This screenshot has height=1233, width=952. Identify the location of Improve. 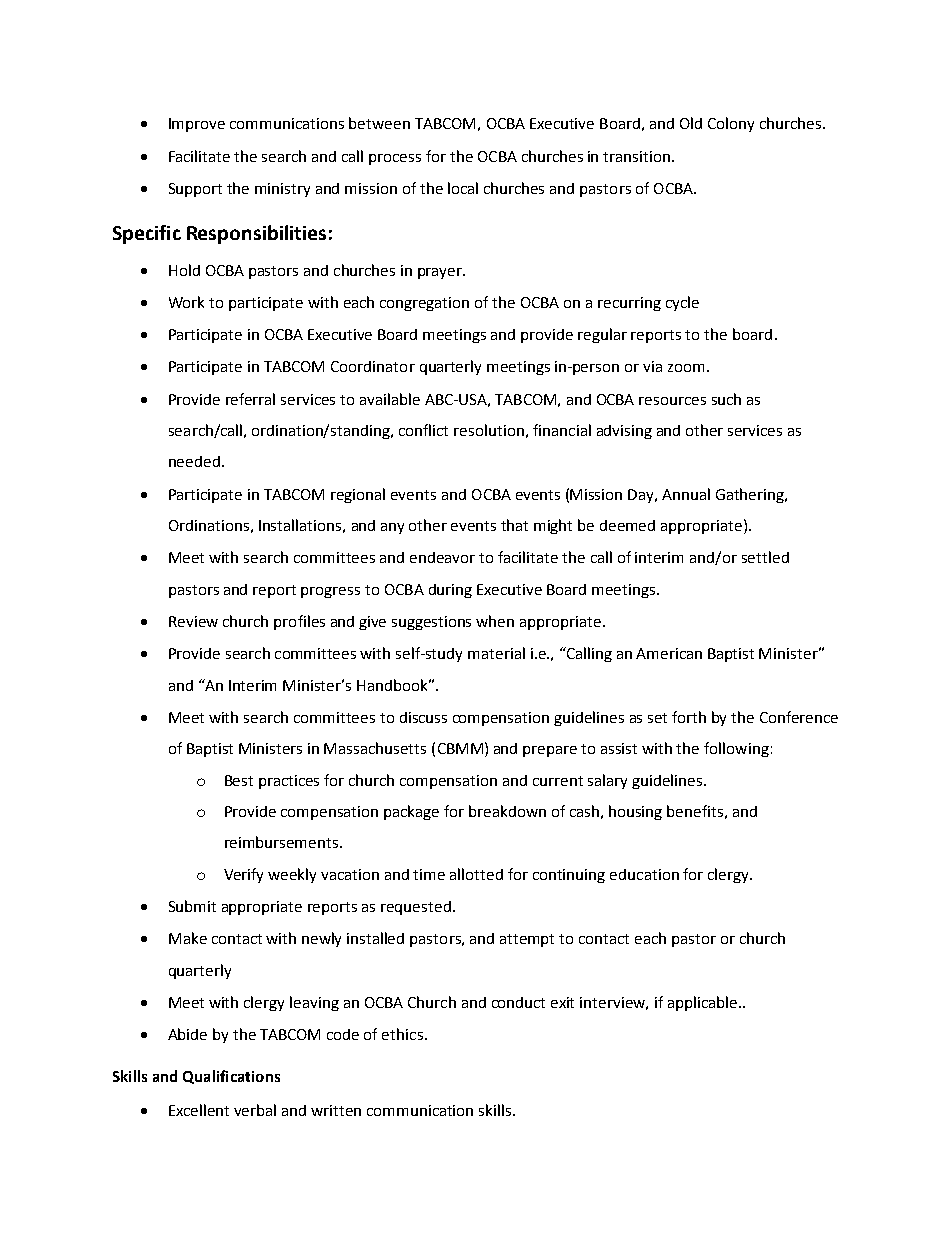
(197, 125).
